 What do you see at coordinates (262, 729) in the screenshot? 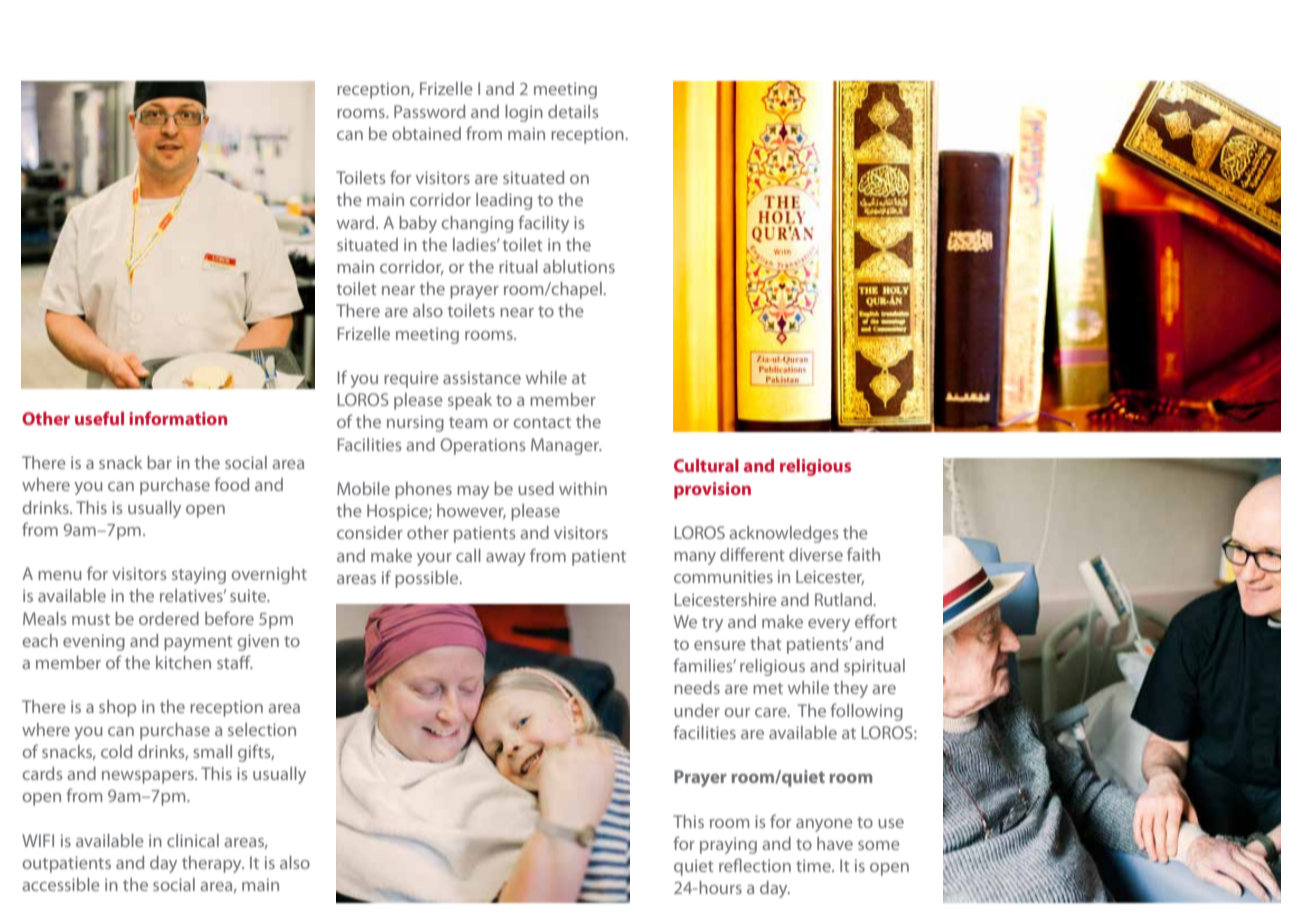
I see `selection` at bounding box center [262, 729].
